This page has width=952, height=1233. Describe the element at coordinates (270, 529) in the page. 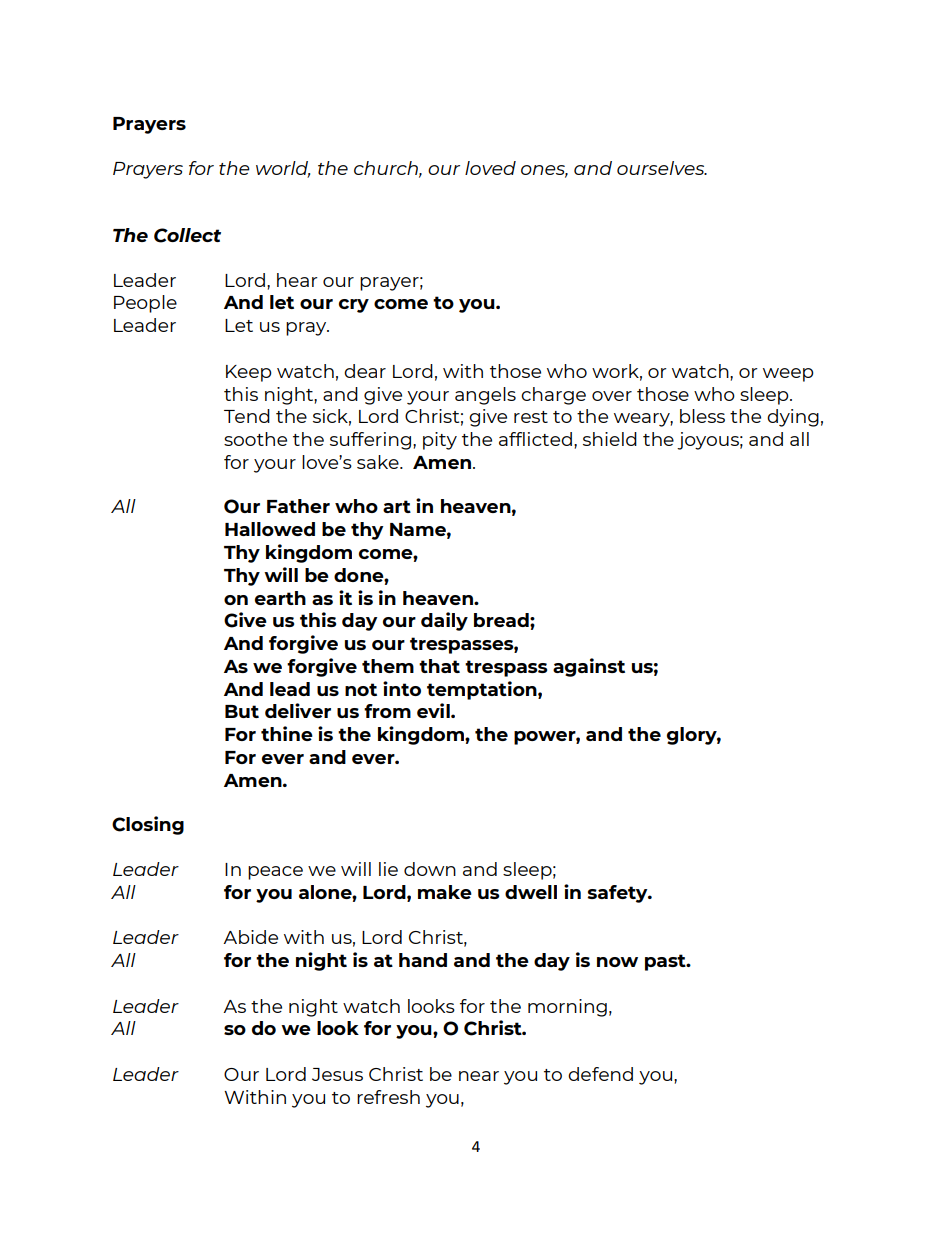

I see `Hallowed` at that location.
